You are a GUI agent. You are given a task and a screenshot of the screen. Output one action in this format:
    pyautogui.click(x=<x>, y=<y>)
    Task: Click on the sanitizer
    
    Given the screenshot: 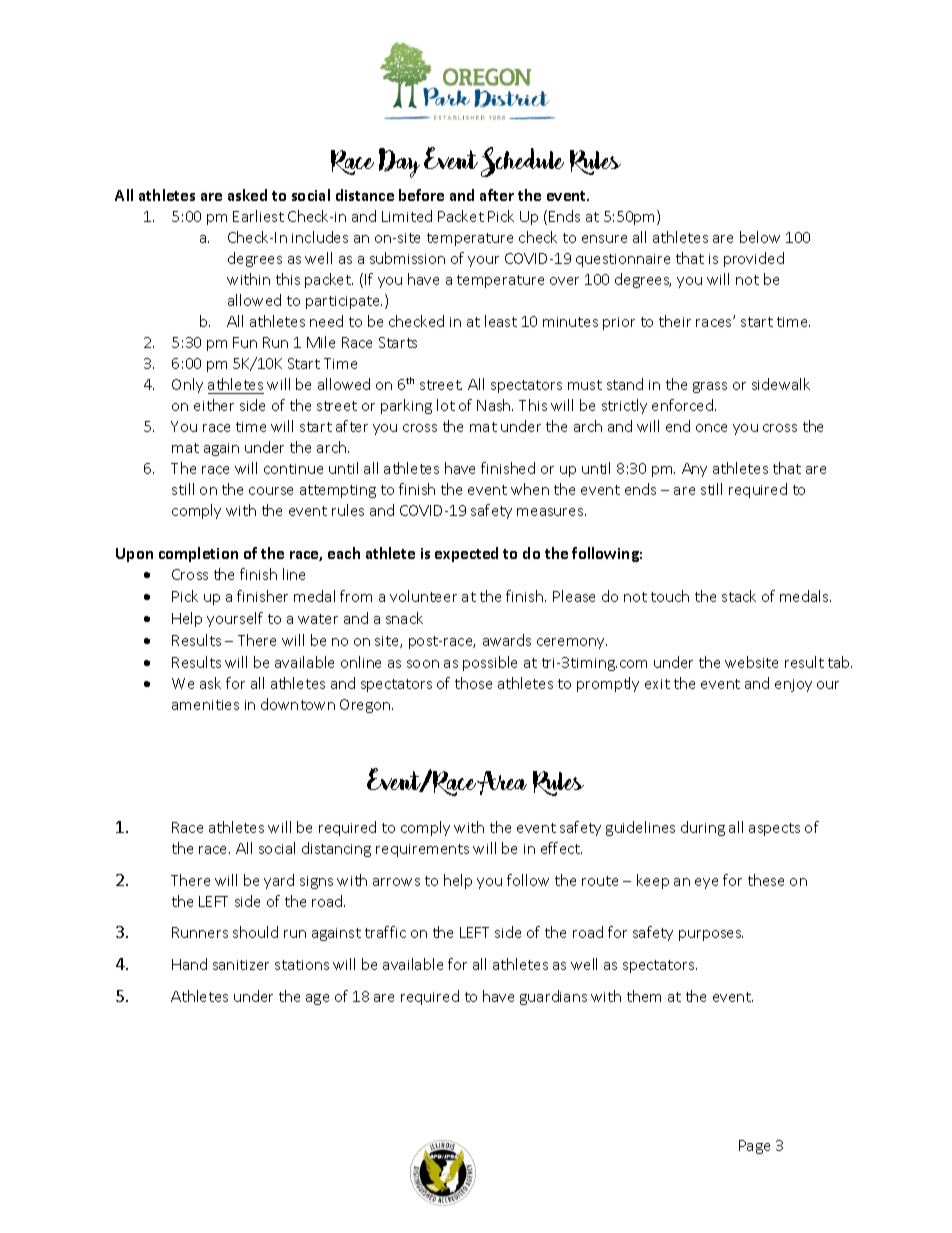 What is the action you would take?
    pyautogui.click(x=241, y=965)
